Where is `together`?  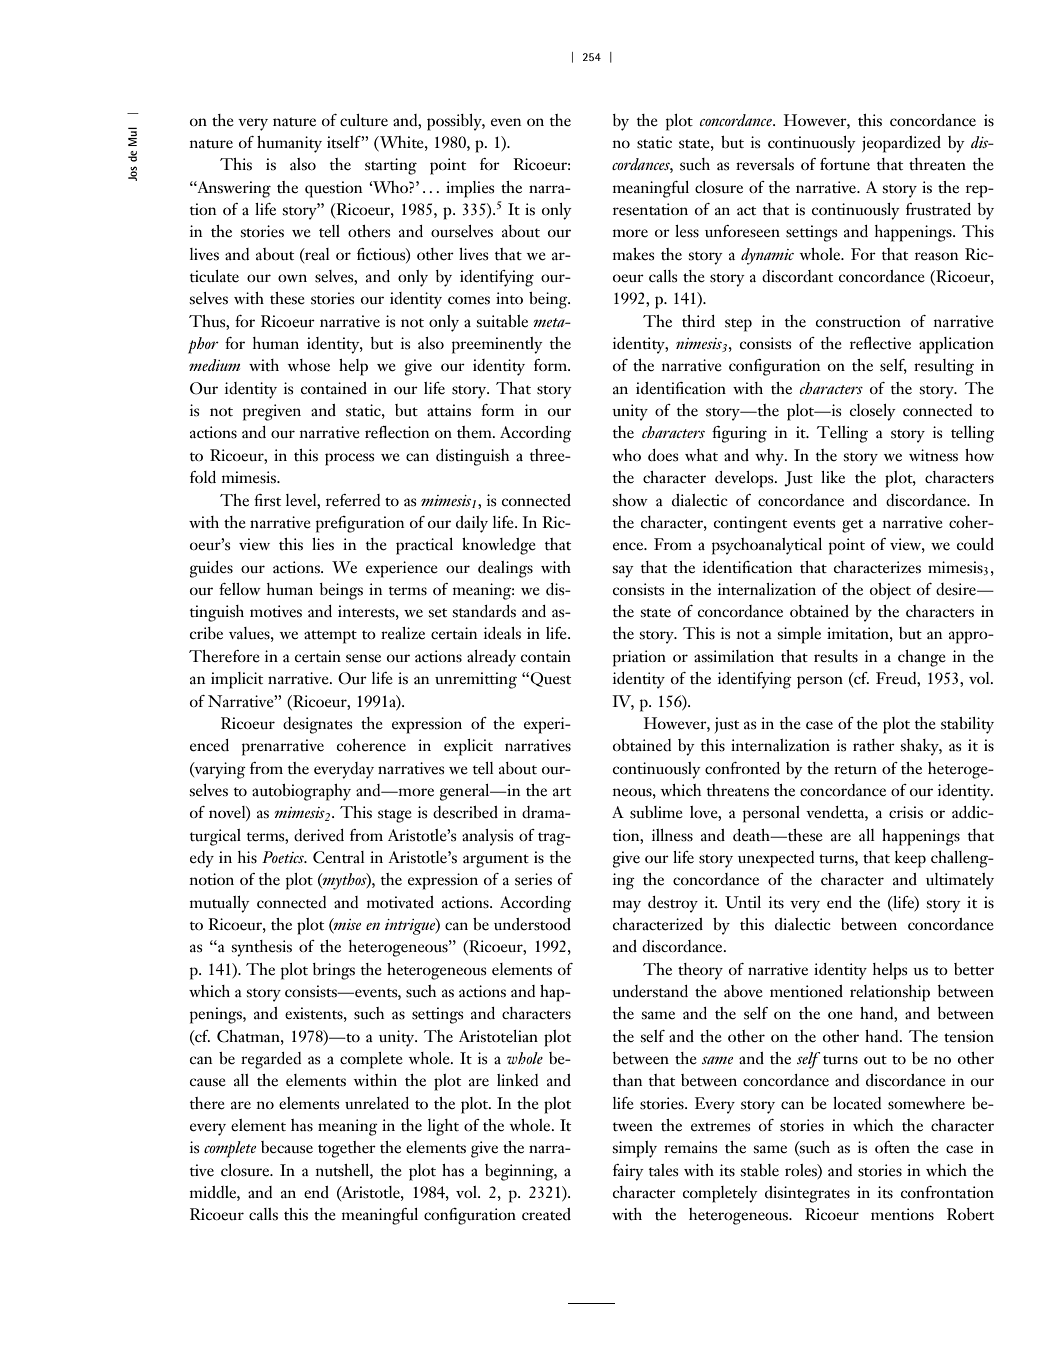
together is located at coordinates (347, 1149).
